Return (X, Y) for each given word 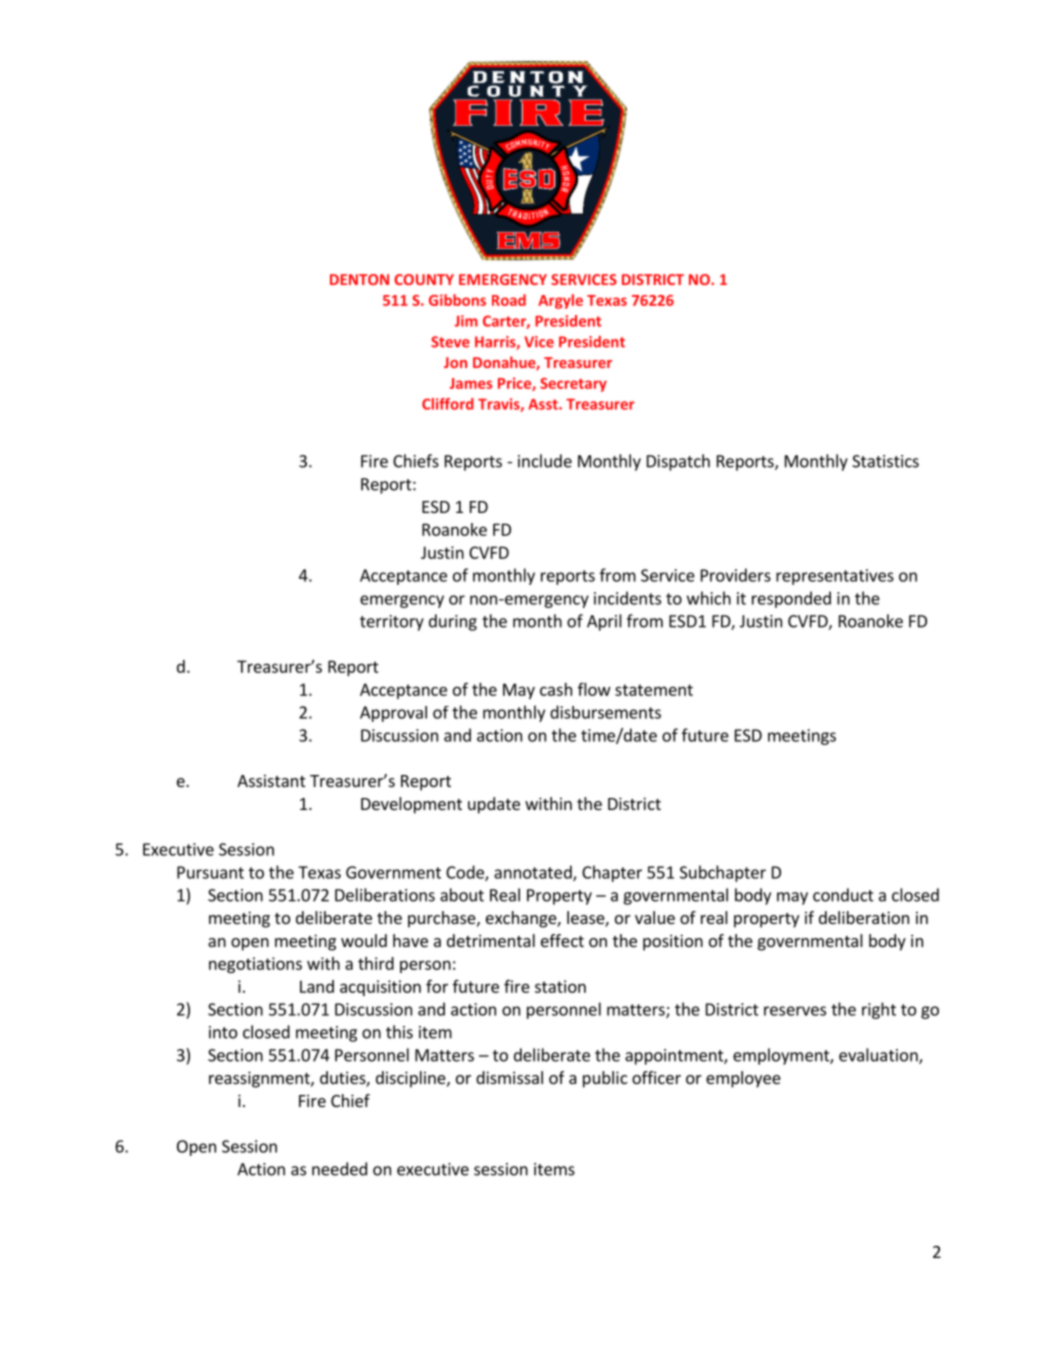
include (545, 461)
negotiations (255, 965)
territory (392, 623)
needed (339, 1169)
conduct (843, 895)
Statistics (885, 461)
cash (556, 689)
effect (562, 940)
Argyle (560, 301)
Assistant (271, 780)
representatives (835, 577)
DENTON (359, 279)
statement (654, 690)
